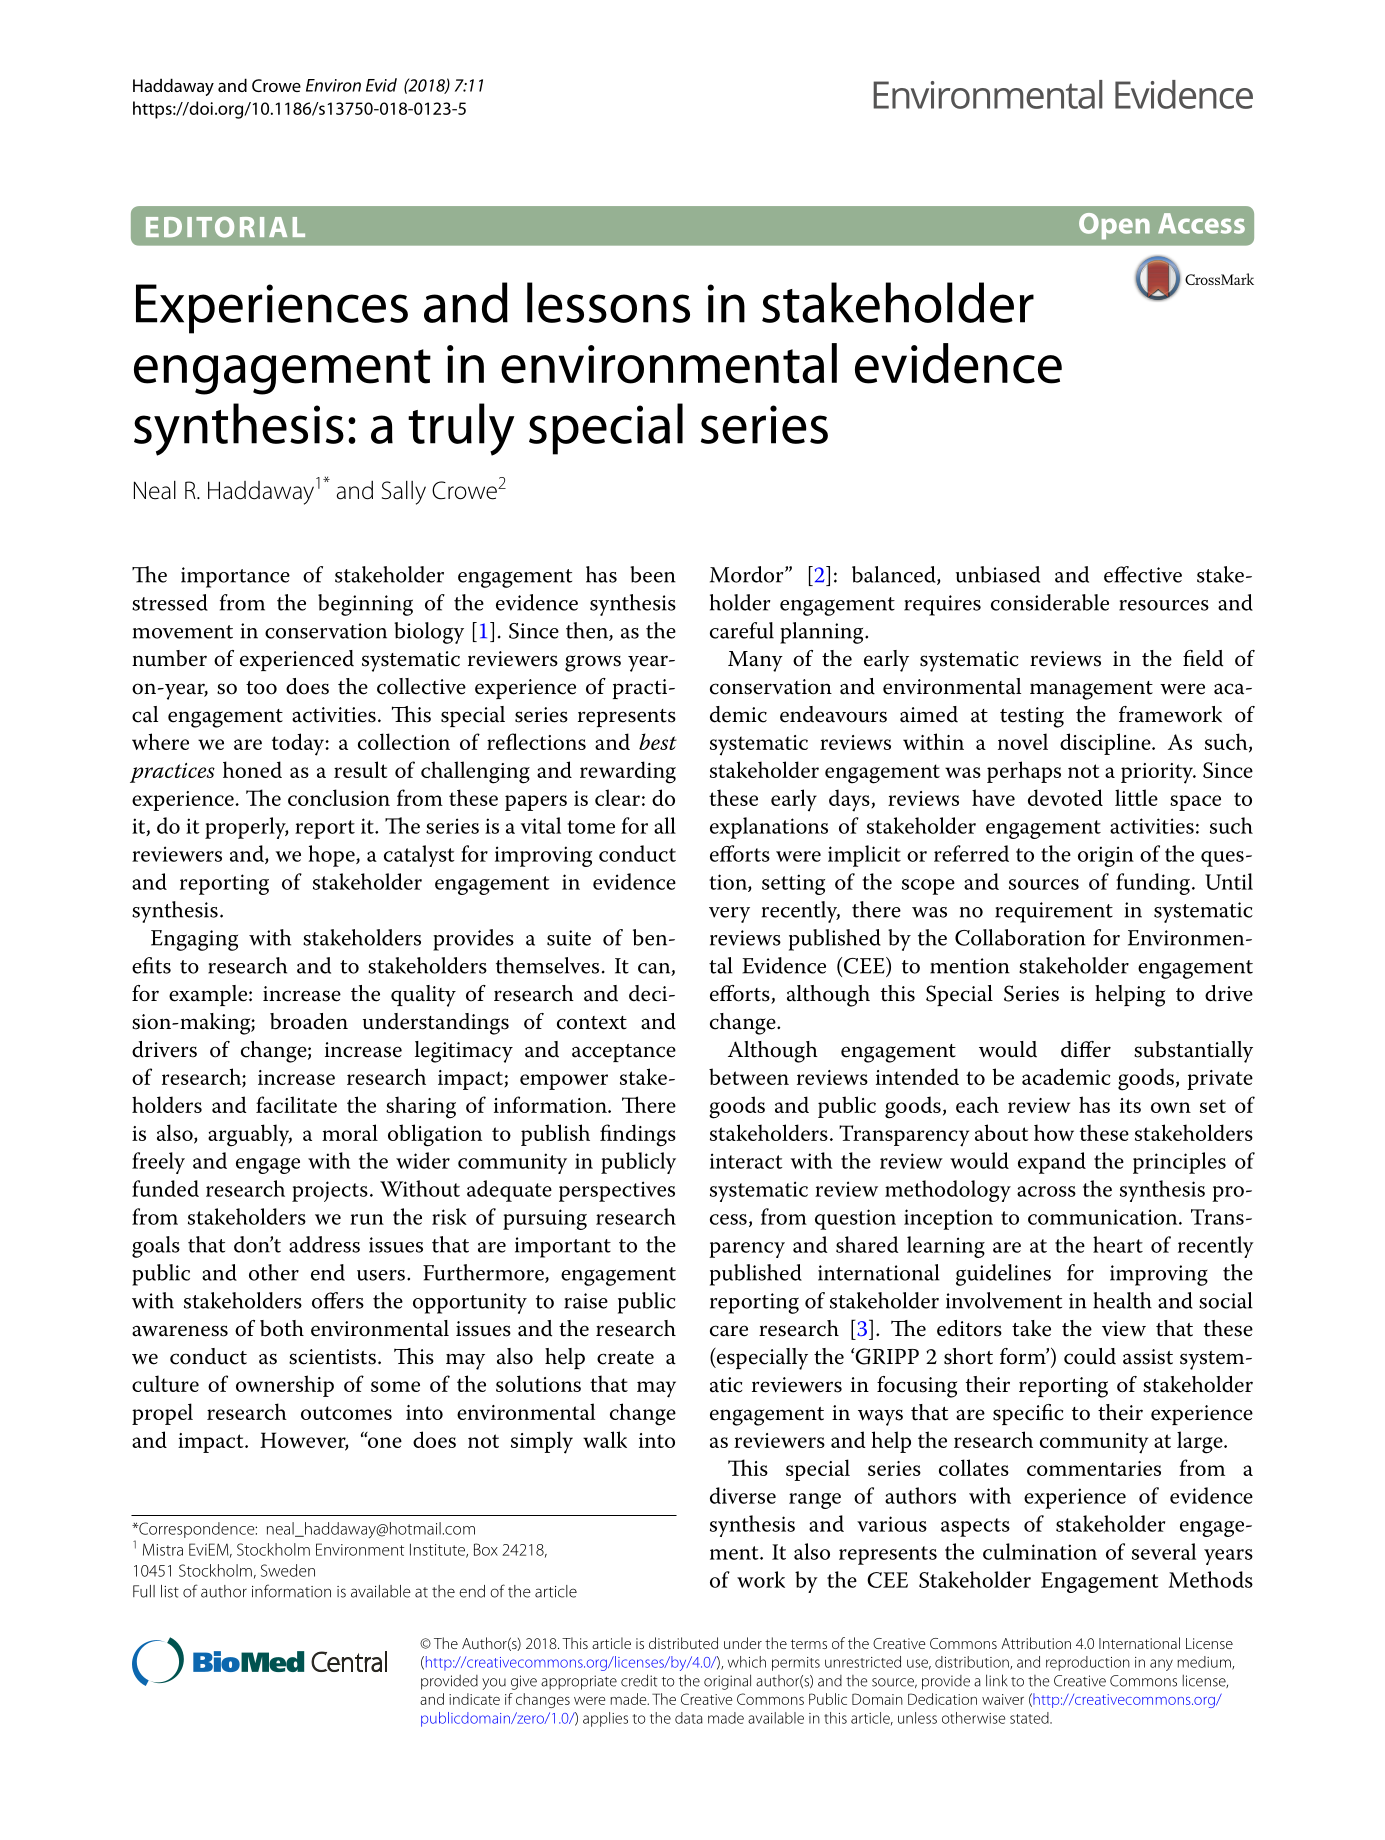  Describe the element at coordinates (658, 741) in the screenshot. I see `best` at that location.
